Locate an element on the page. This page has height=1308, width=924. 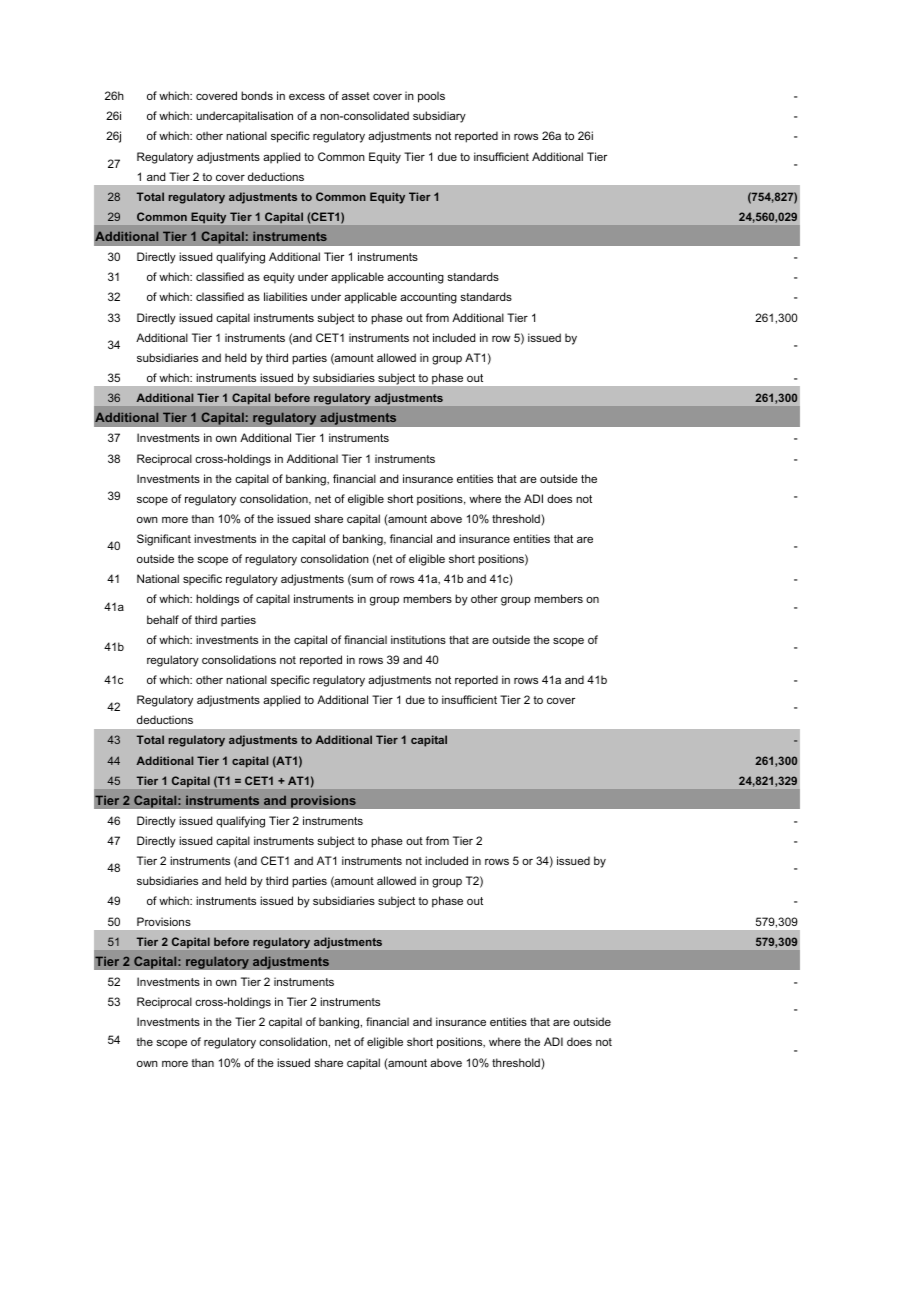
excess is located at coordinates (307, 97).
